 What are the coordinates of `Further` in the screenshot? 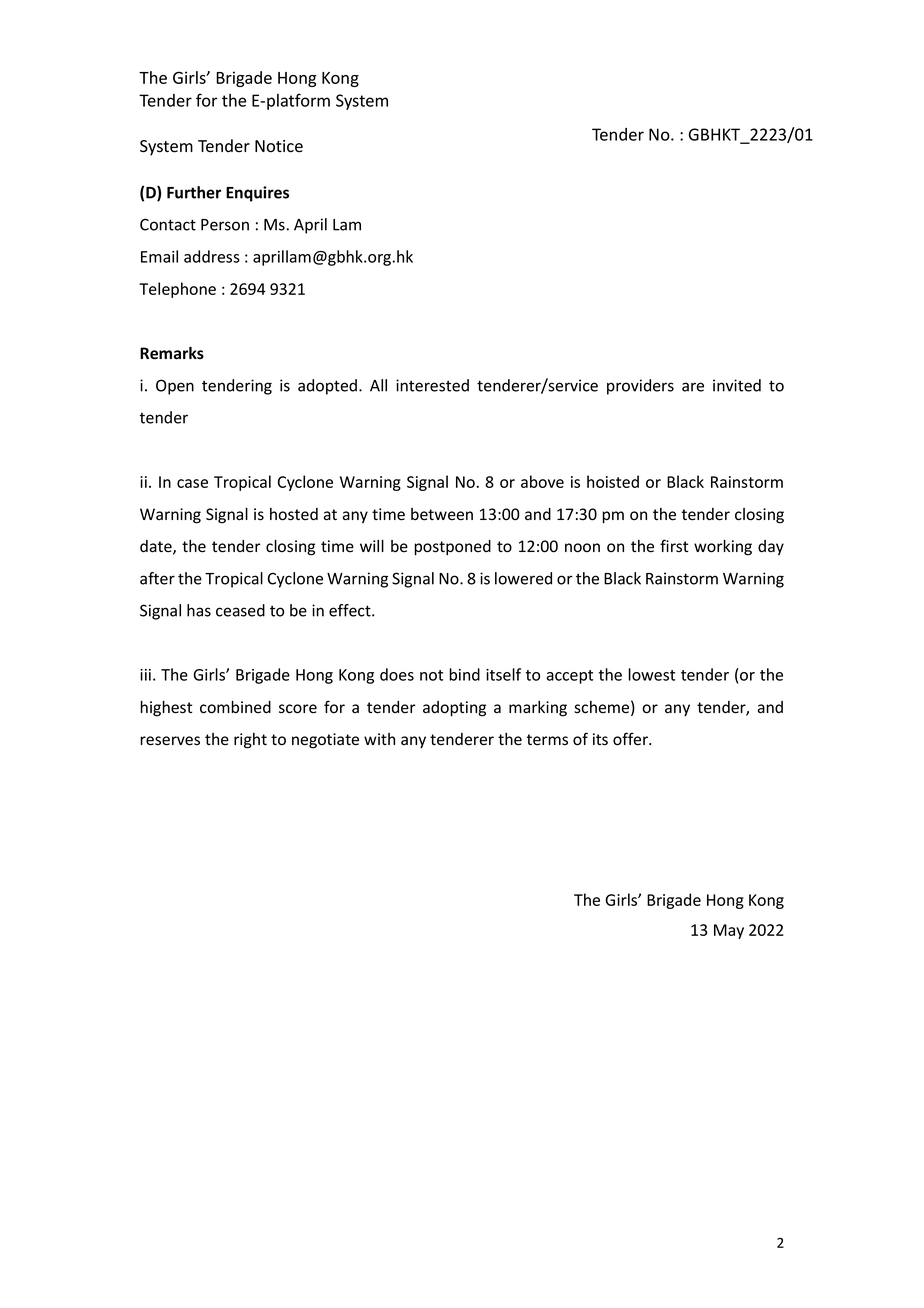 It's located at (194, 192).
